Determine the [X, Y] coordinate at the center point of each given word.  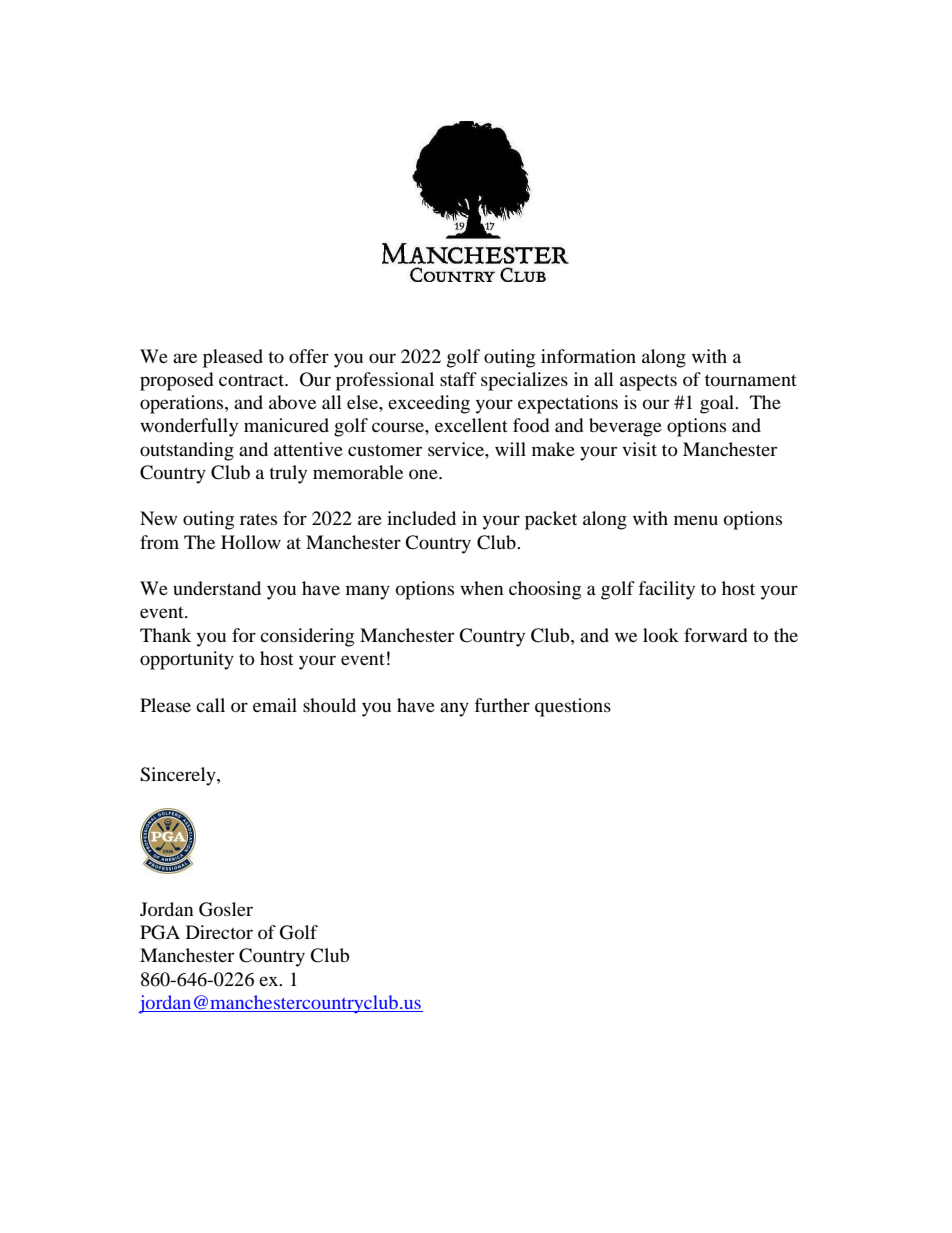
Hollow [251, 542]
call [210, 705]
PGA [160, 932]
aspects [648, 383]
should [329, 705]
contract [253, 380]
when [482, 588]
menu [696, 520]
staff [458, 379]
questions [573, 707]
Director [219, 932]
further [502, 705]
